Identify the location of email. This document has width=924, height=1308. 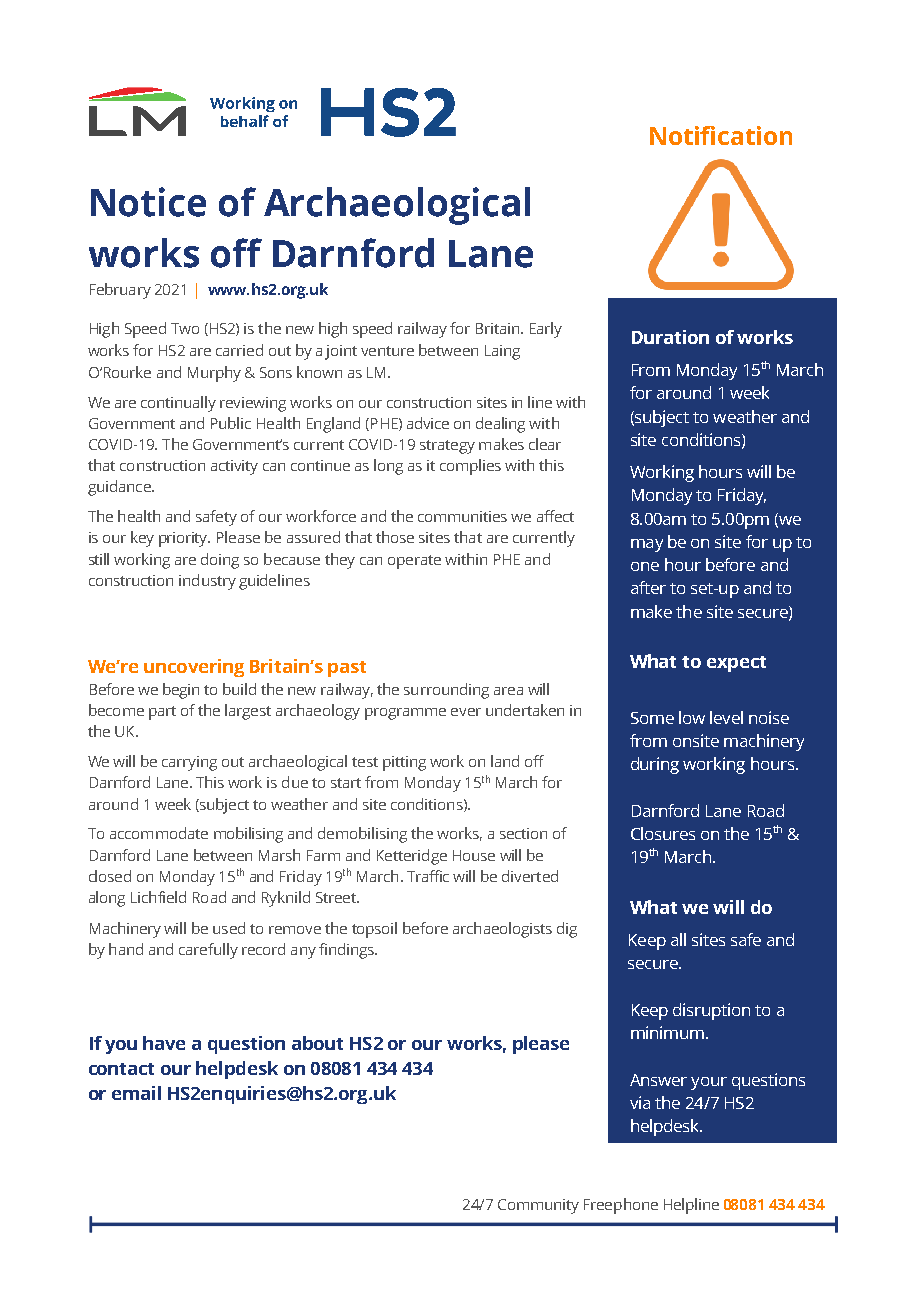
(136, 1093).
